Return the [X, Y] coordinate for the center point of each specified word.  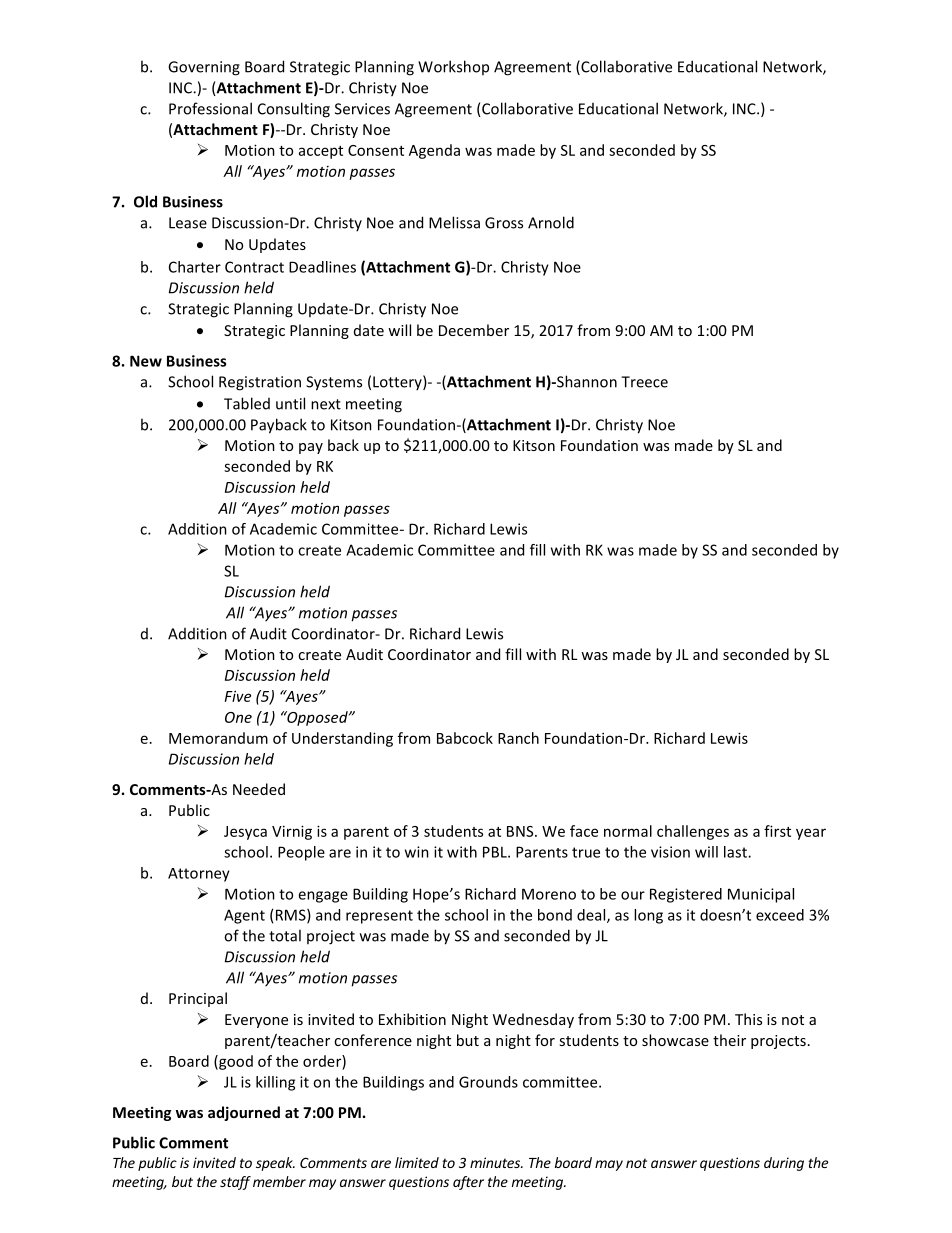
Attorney [199, 875]
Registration [260, 383]
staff [235, 1183]
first [777, 831]
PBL [496, 852]
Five [238, 696]
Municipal [761, 895]
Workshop [453, 67]
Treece [644, 382]
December [474, 330]
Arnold [551, 222]
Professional [210, 108]
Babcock [465, 738]
